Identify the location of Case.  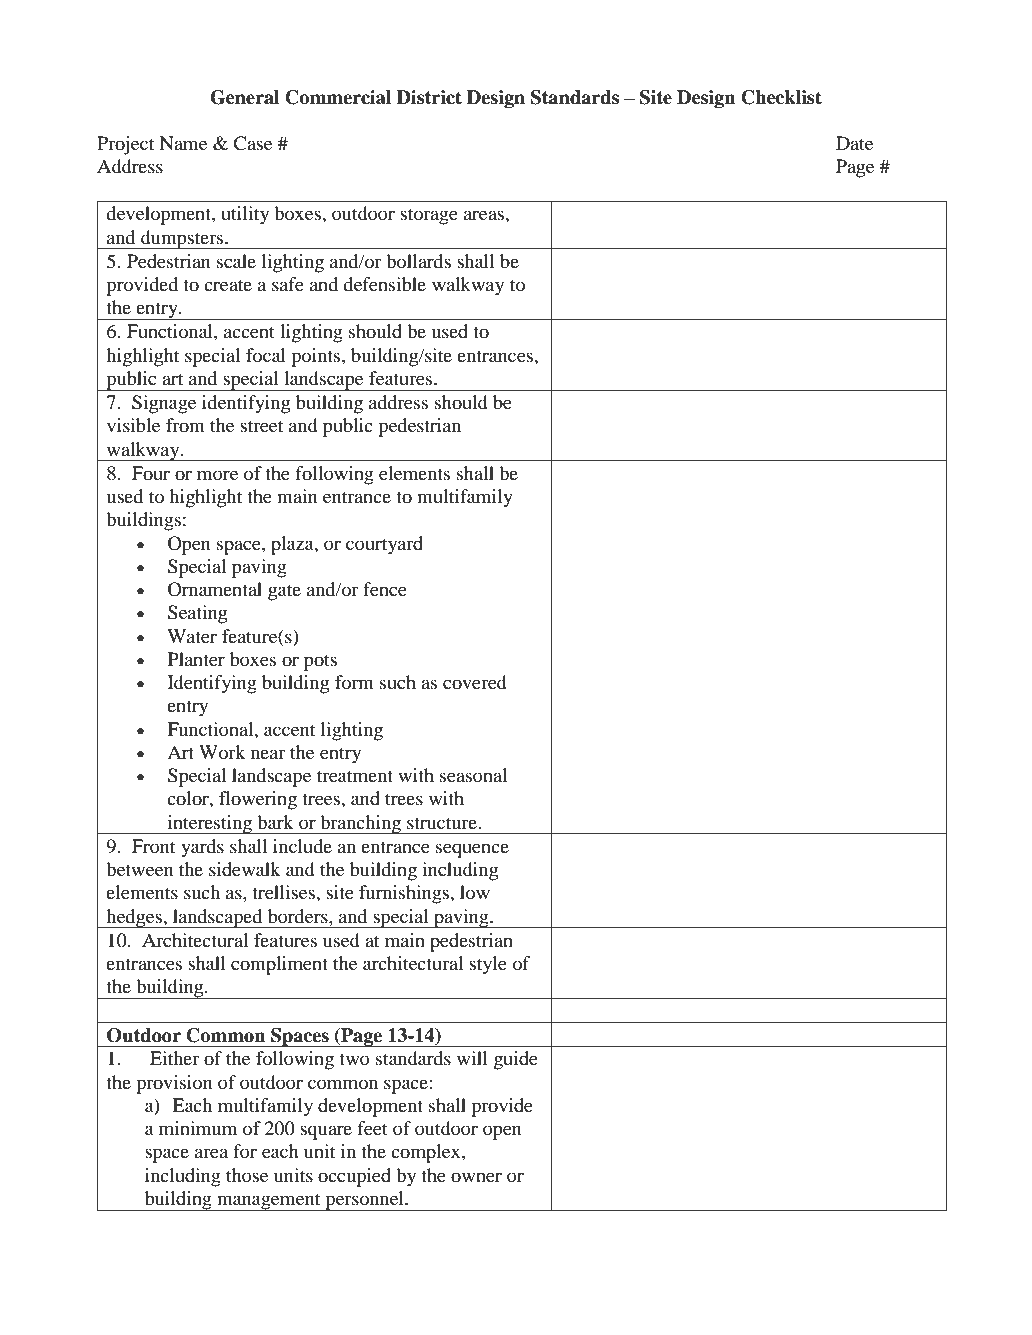
(252, 143).
